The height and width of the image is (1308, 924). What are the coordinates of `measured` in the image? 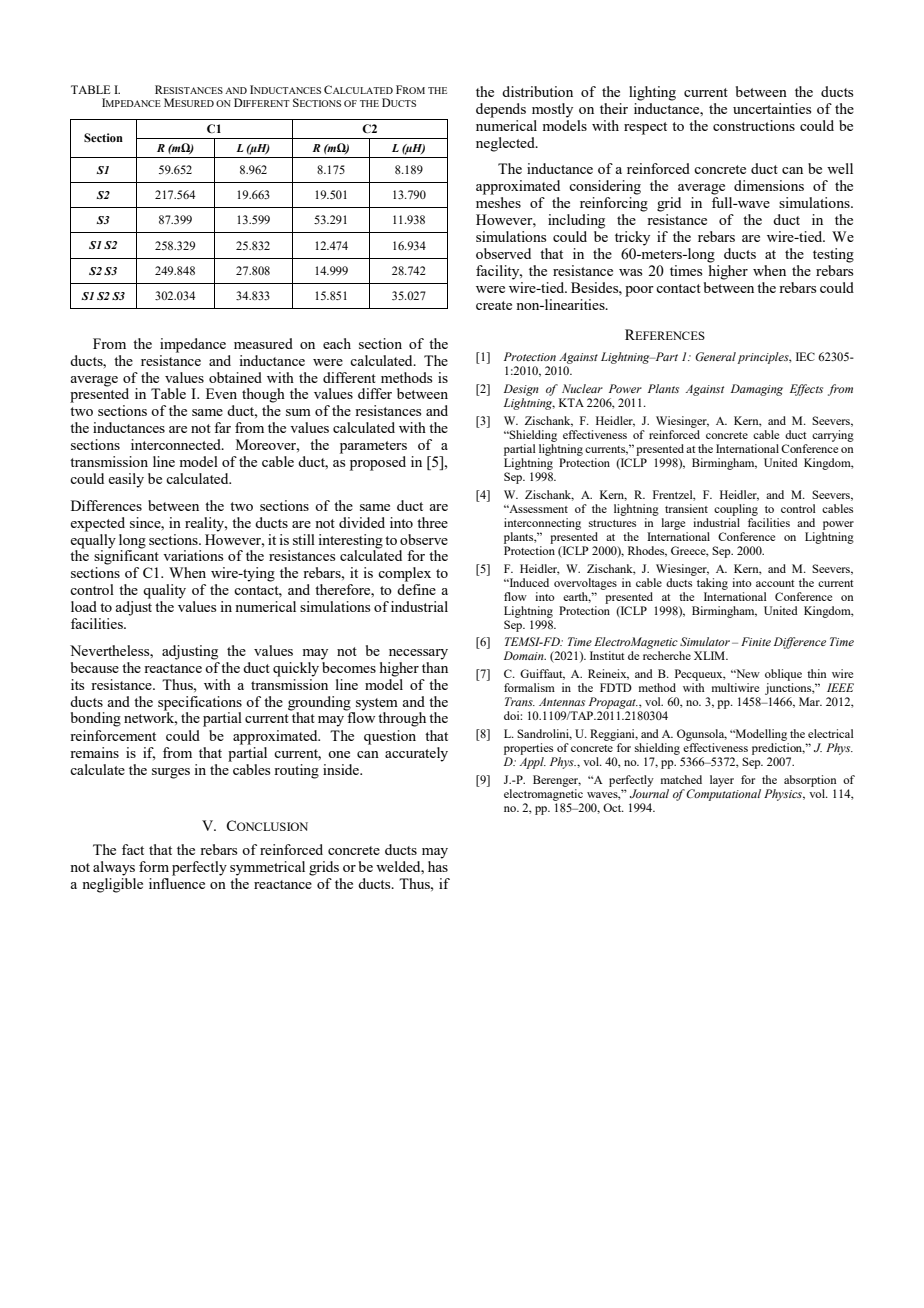 It's located at (263, 343).
